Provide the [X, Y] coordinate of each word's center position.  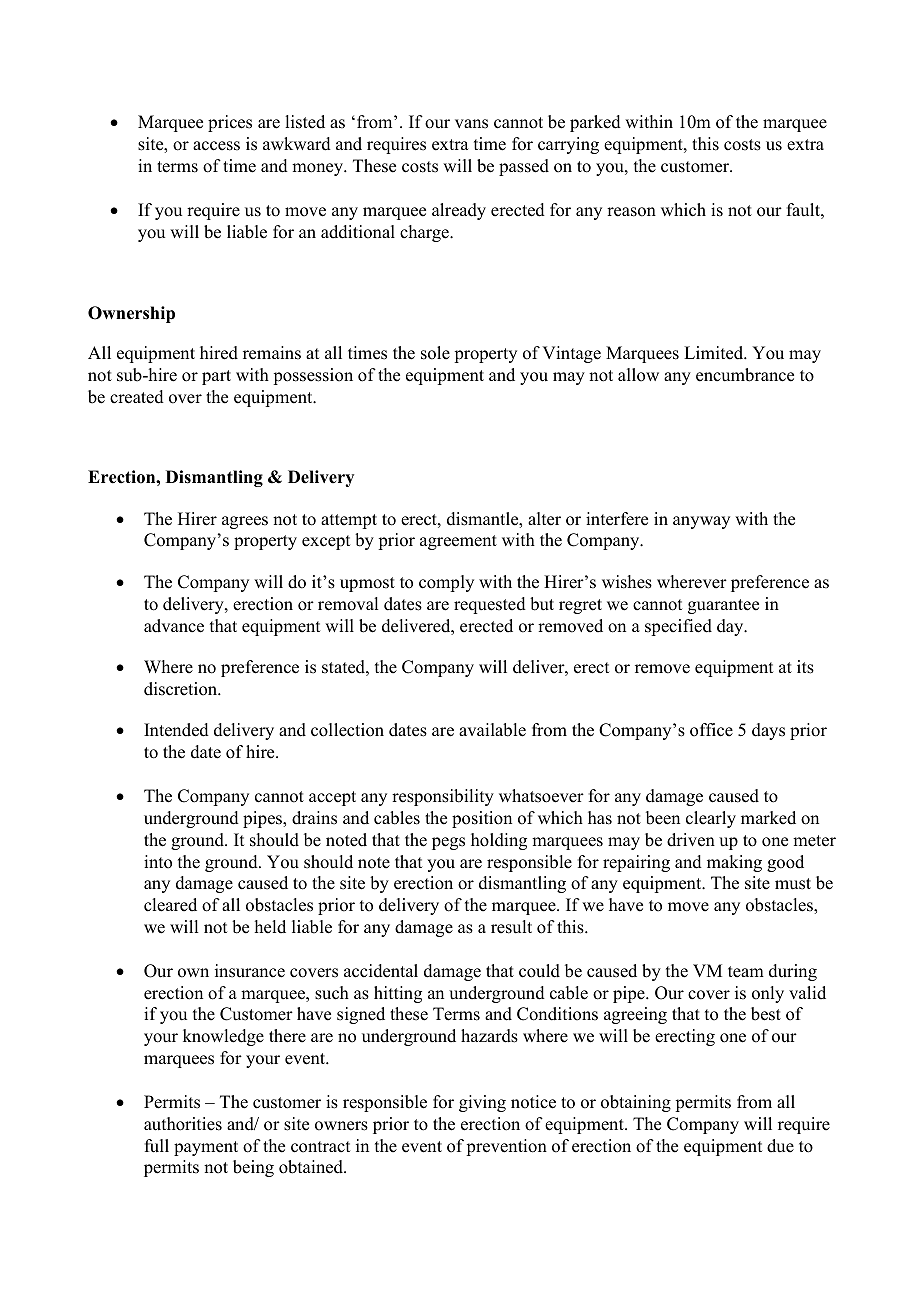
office [711, 730]
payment [206, 1148]
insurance [250, 971]
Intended [176, 730]
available [492, 730]
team [746, 972]
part [216, 377]
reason [631, 212]
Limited [715, 353]
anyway [701, 522]
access [216, 146]
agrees [245, 522]
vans [471, 124]
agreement [458, 542]
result [511, 927]
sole [435, 353]
